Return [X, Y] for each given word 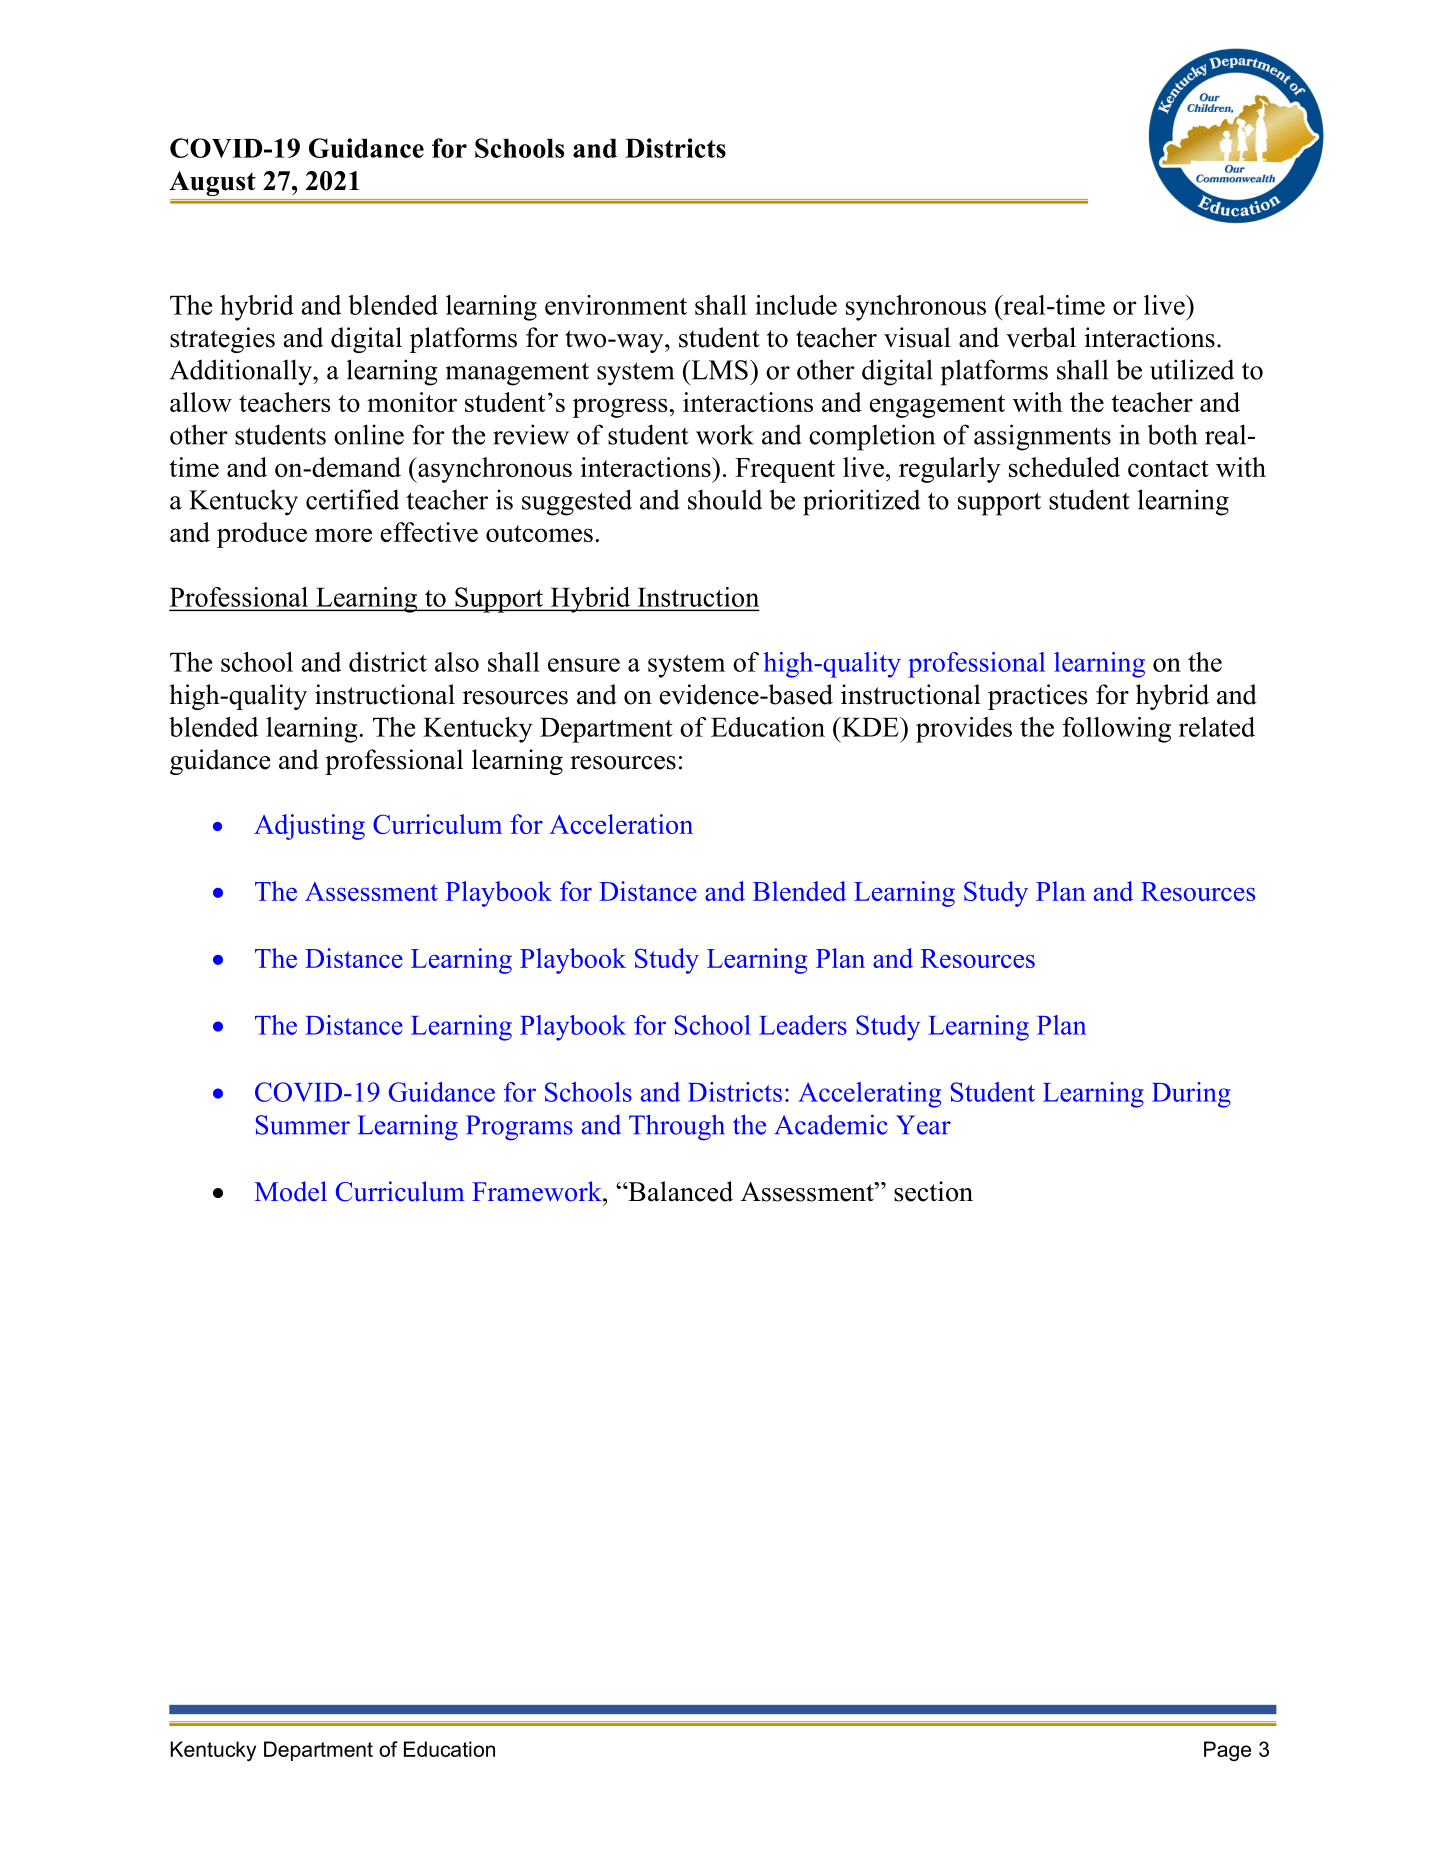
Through [677, 1127]
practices [1038, 697]
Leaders [803, 1025]
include [796, 305]
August [212, 183]
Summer [303, 1125]
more [343, 535]
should [725, 499]
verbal [1041, 337]
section [933, 1191]
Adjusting [309, 827]
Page [1227, 1751]
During [1191, 1095]
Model [291, 1191]
